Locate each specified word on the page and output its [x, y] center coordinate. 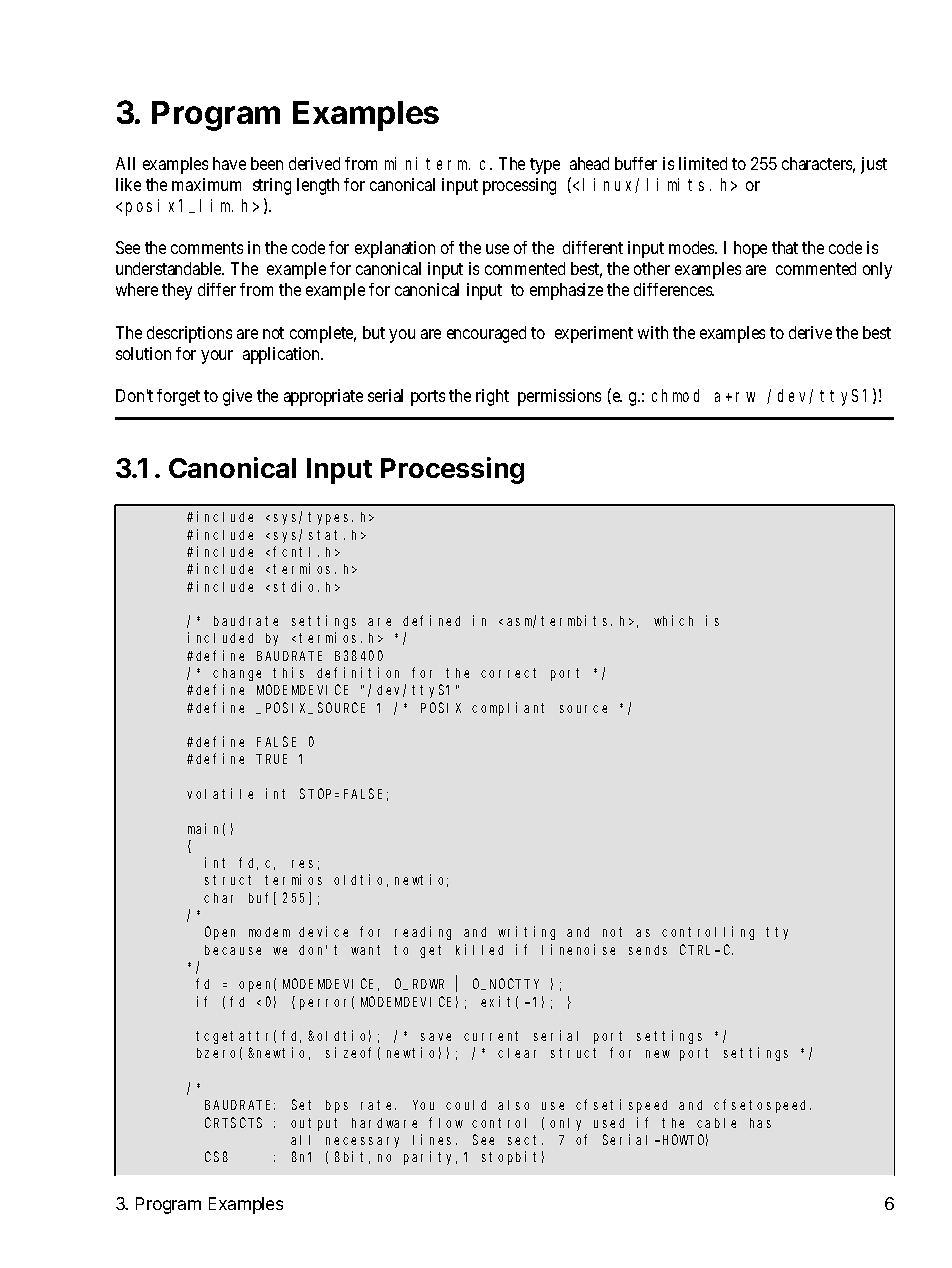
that [785, 247]
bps [337, 1106]
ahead [589, 163]
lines [435, 1139]
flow [446, 1122]
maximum [206, 184]
